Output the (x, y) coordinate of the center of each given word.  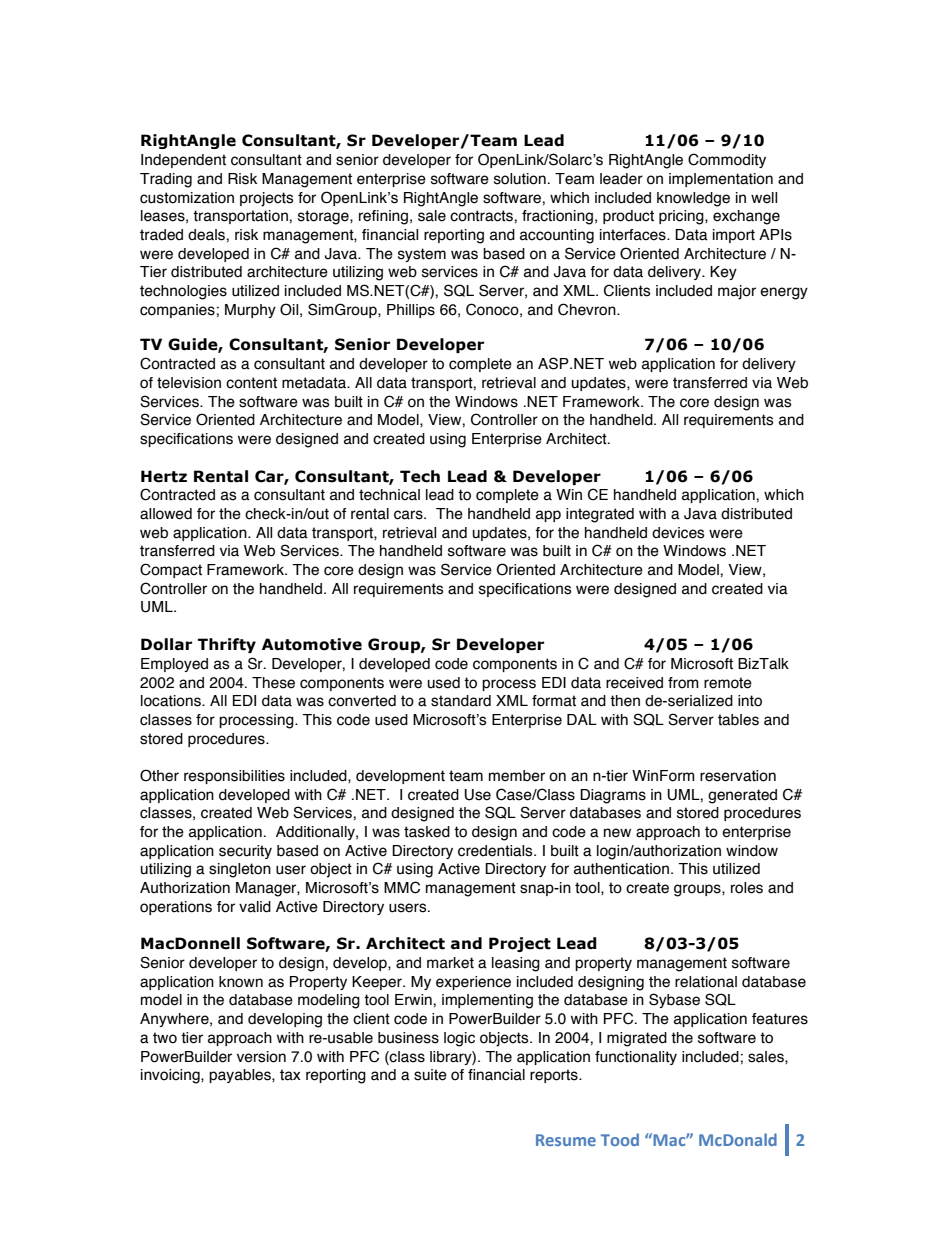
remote (728, 683)
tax (290, 1075)
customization (187, 198)
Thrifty (227, 645)
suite (430, 1075)
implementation (721, 180)
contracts (482, 216)
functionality (636, 1058)
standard (461, 701)
